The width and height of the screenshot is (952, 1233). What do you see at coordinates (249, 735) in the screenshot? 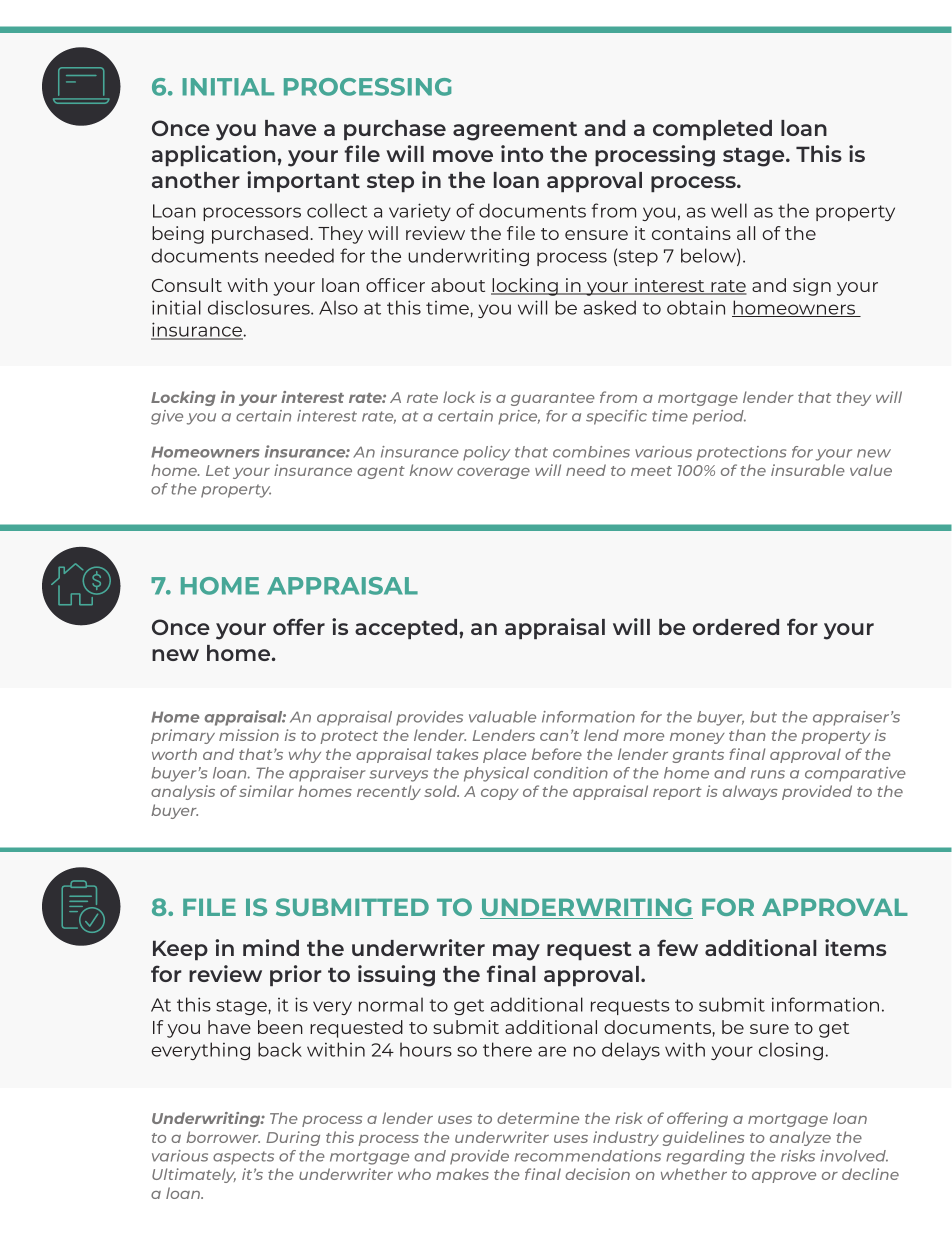
I see `mission` at bounding box center [249, 735].
